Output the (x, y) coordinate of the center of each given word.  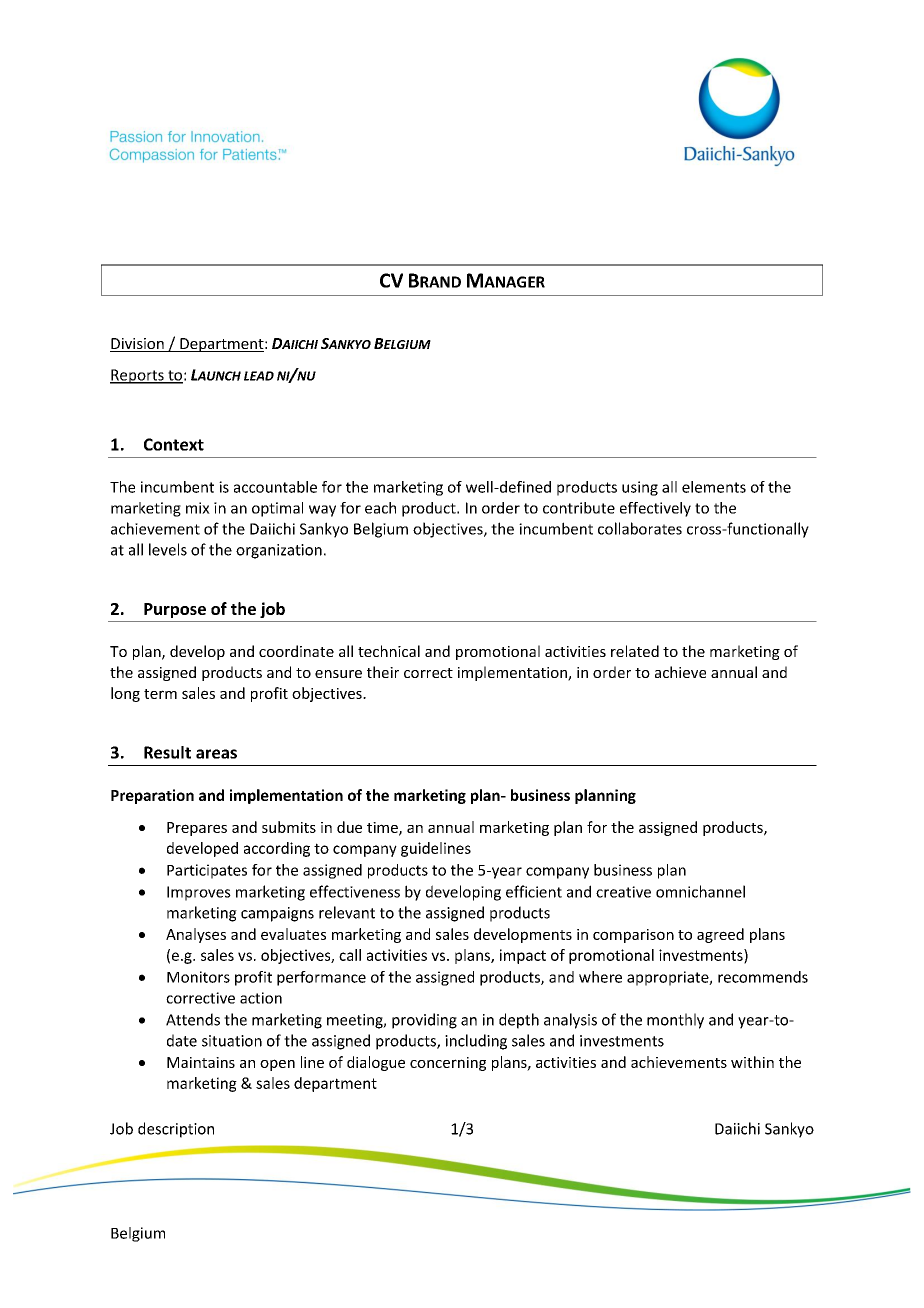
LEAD (259, 376)
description (176, 1130)
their (383, 672)
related (635, 651)
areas (216, 754)
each (380, 508)
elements (714, 487)
